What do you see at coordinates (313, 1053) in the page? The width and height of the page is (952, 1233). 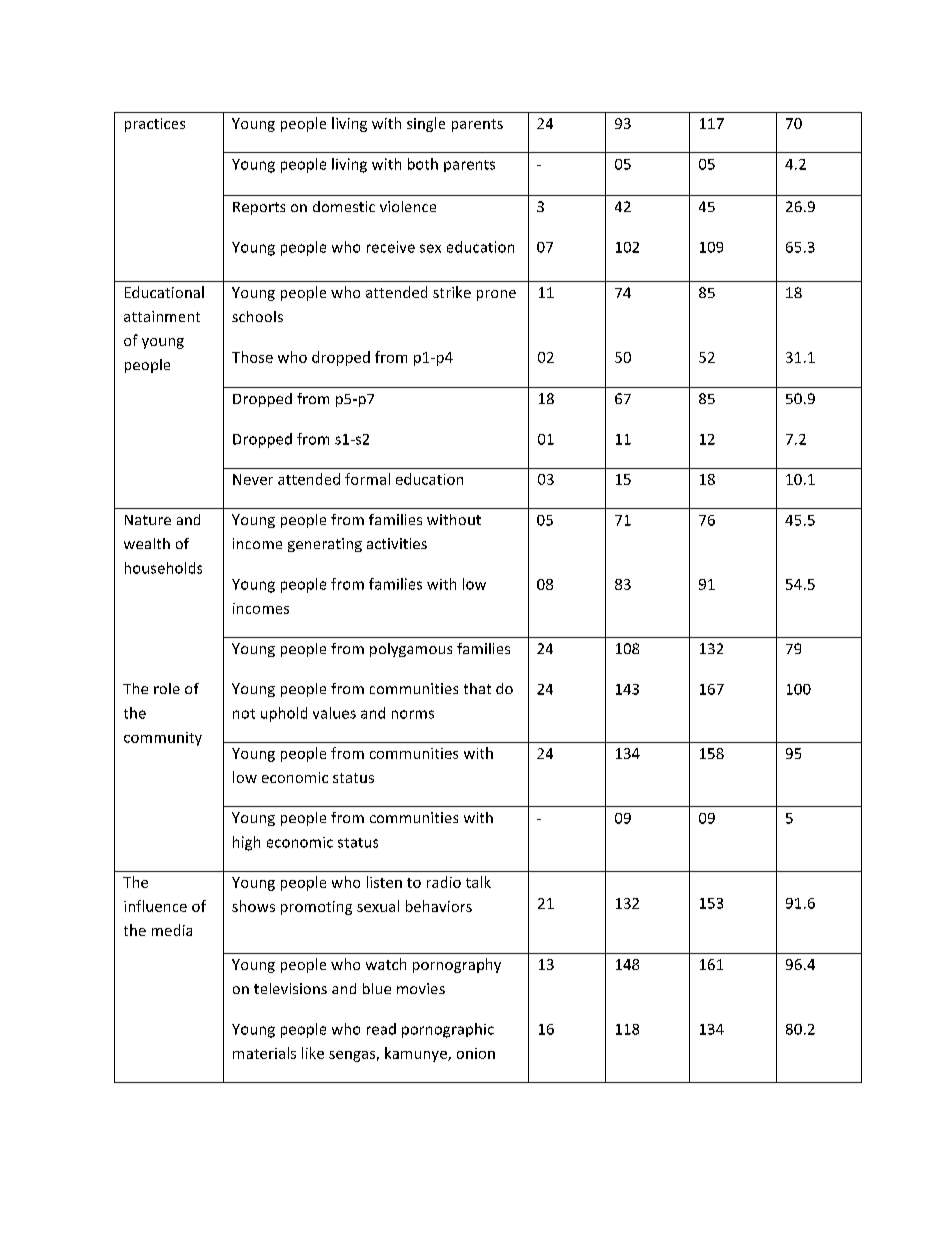 I see `like` at bounding box center [313, 1053].
